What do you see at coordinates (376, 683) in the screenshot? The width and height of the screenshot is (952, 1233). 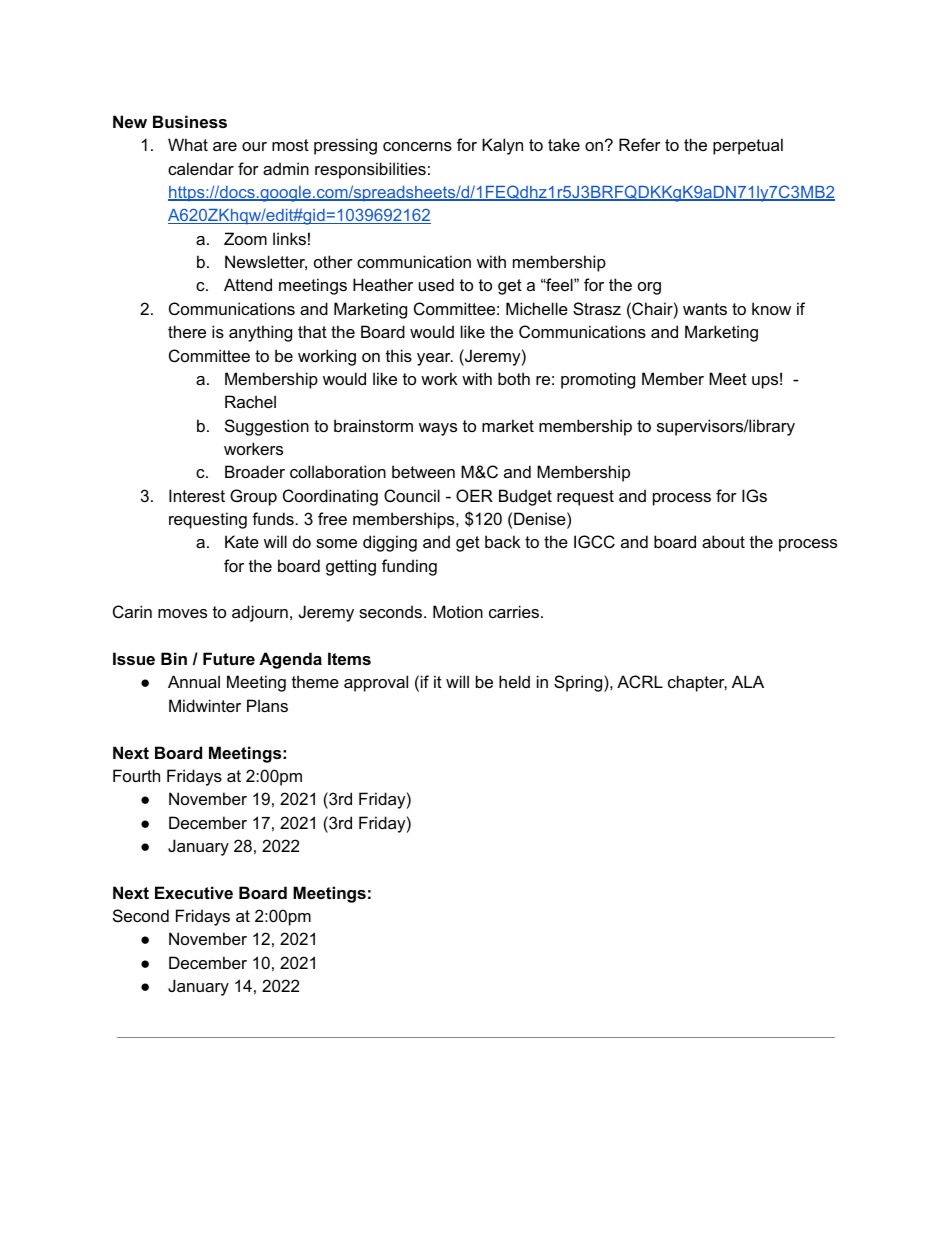 I see `approval` at bounding box center [376, 683].
